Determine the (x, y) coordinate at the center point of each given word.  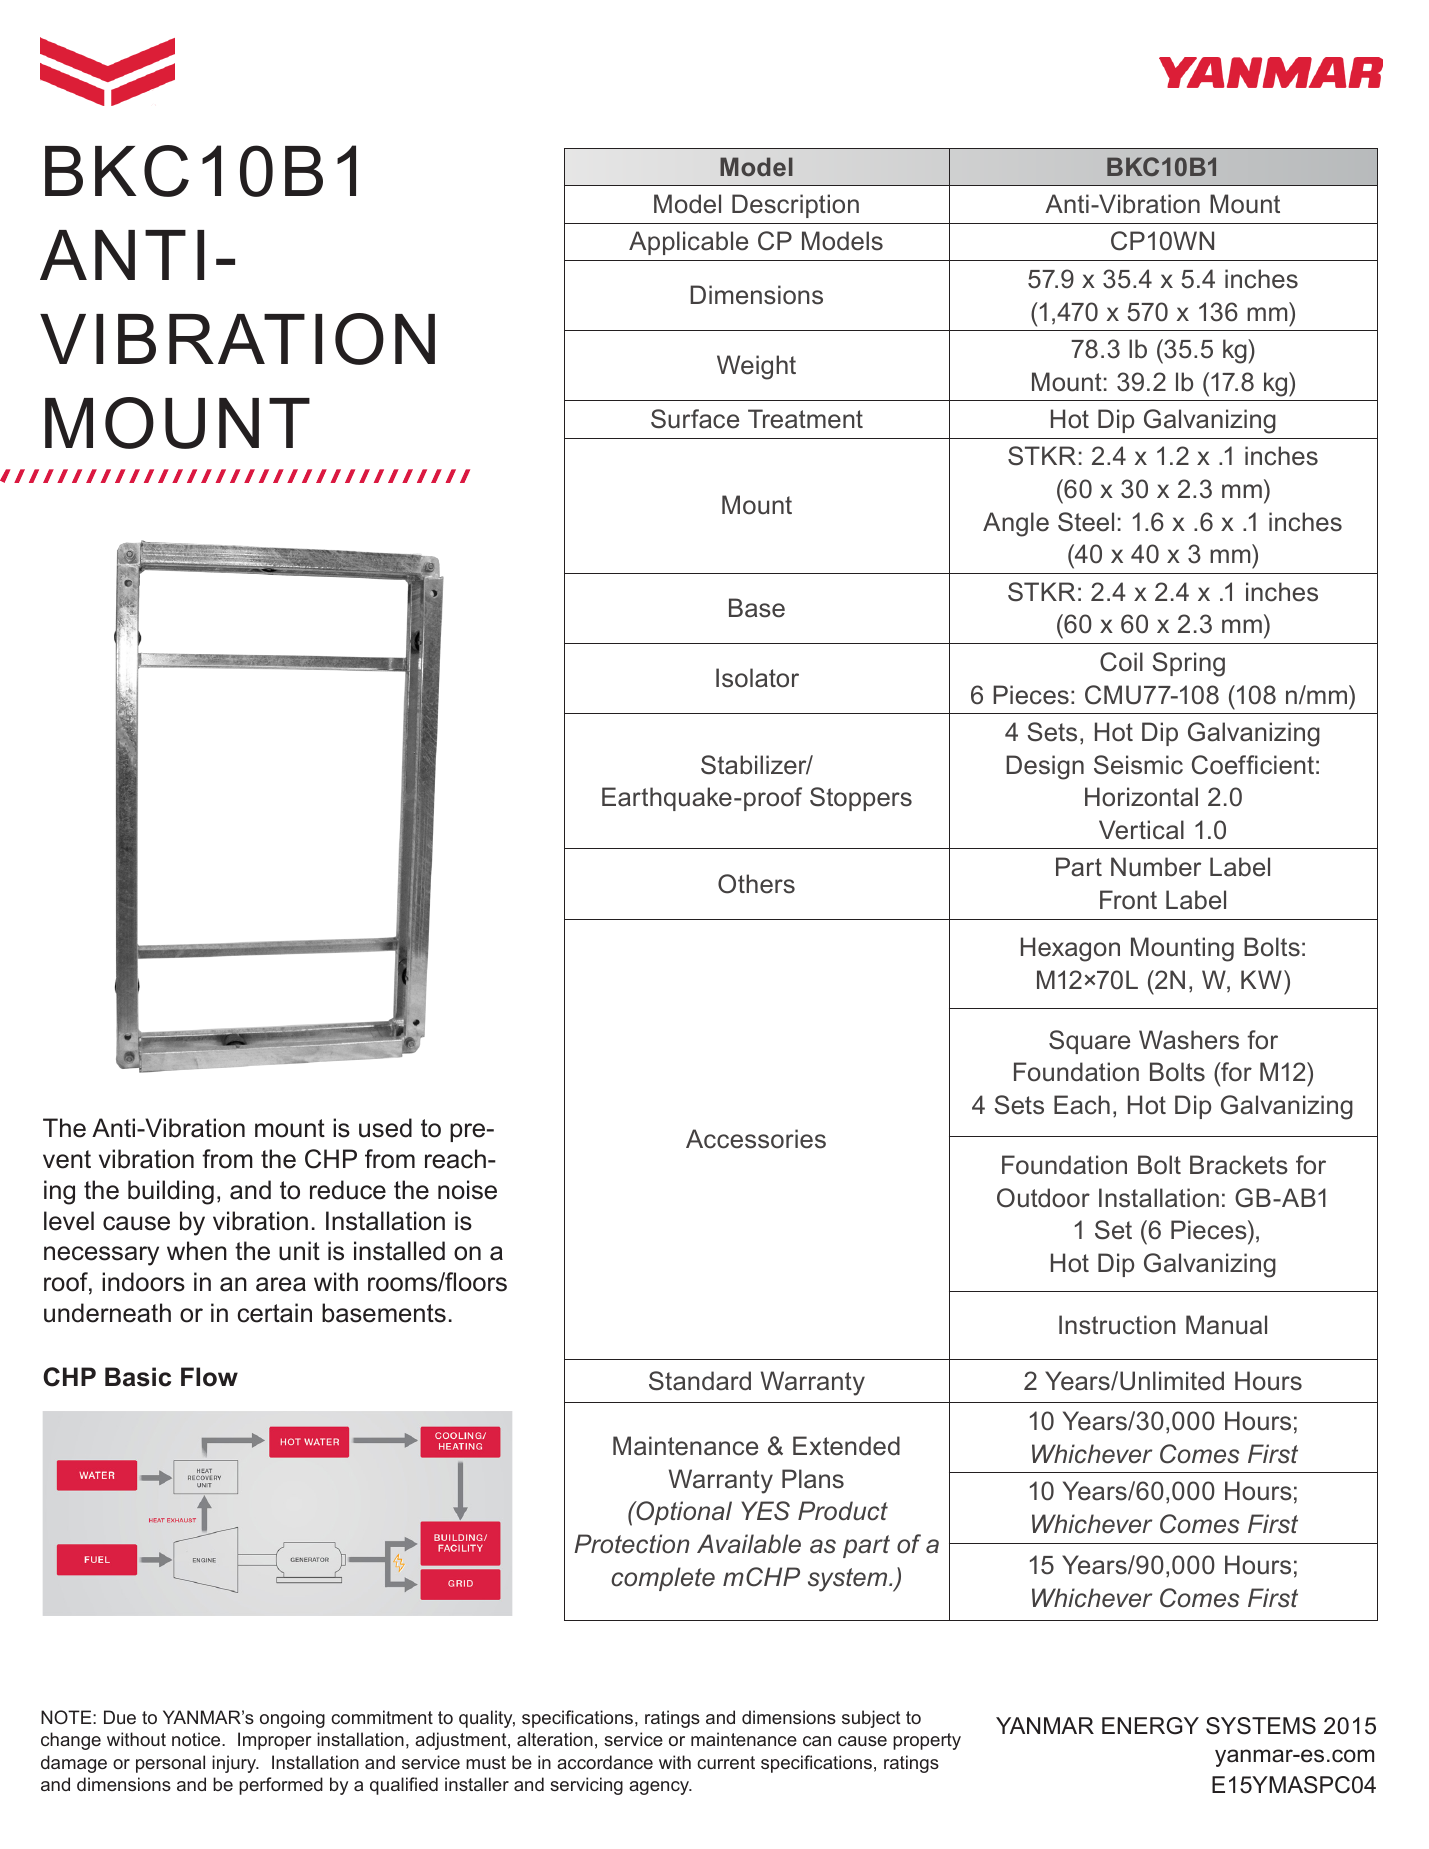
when (197, 1251)
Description (795, 206)
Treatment (805, 419)
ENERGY (1150, 1726)
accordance (605, 1762)
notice (197, 1739)
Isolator (757, 678)
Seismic (1138, 765)
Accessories (756, 1139)
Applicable (688, 243)
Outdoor (1043, 1198)
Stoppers (861, 799)
